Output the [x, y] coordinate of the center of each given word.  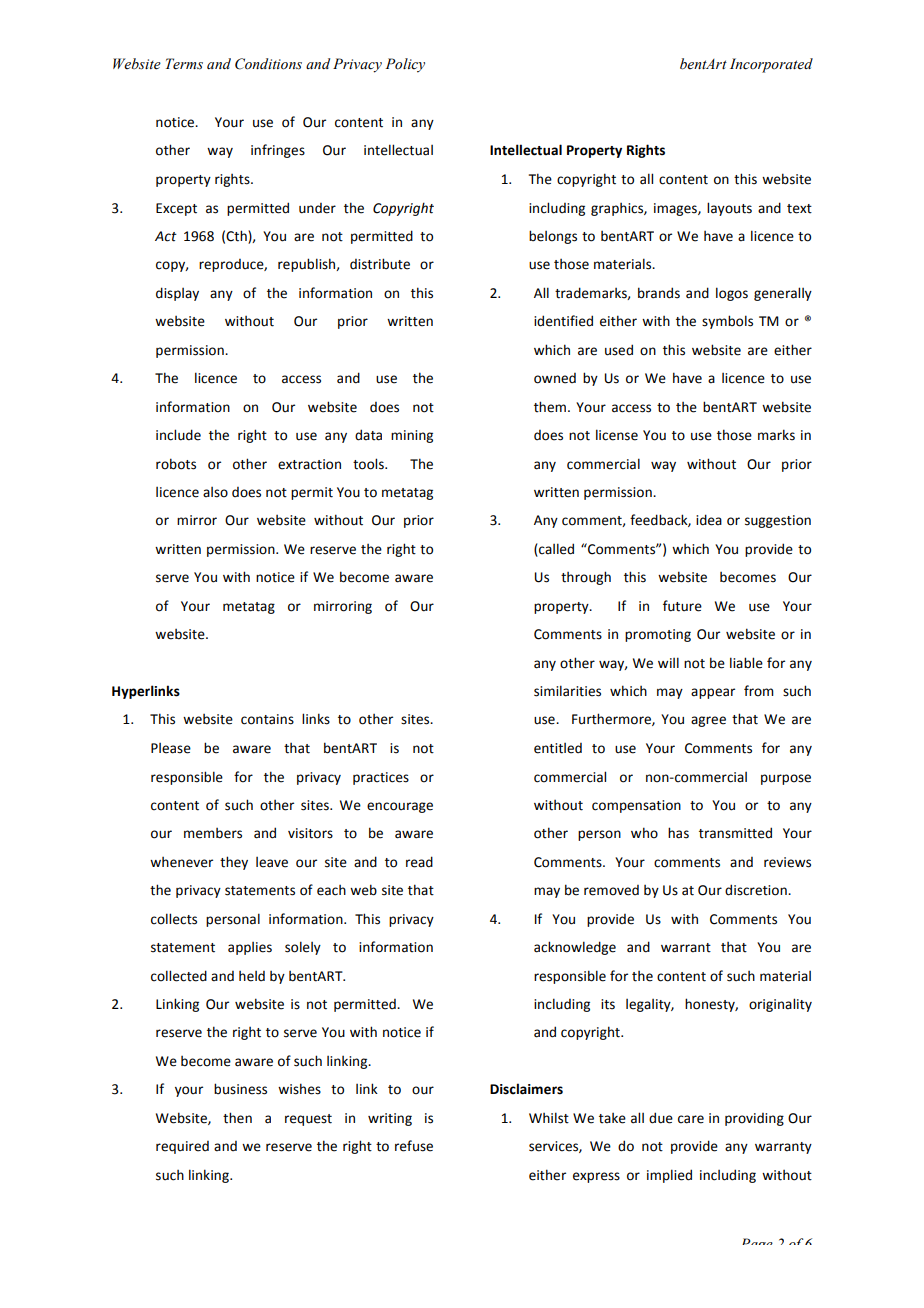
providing [754, 1119]
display [177, 294]
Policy [405, 65]
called [556, 549]
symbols [727, 322]
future [682, 606]
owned [555, 378]
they [234, 863]
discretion [757, 890]
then [237, 1118]
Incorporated [771, 65]
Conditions [268, 64]
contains [267, 719]
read [419, 862]
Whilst [549, 1118]
